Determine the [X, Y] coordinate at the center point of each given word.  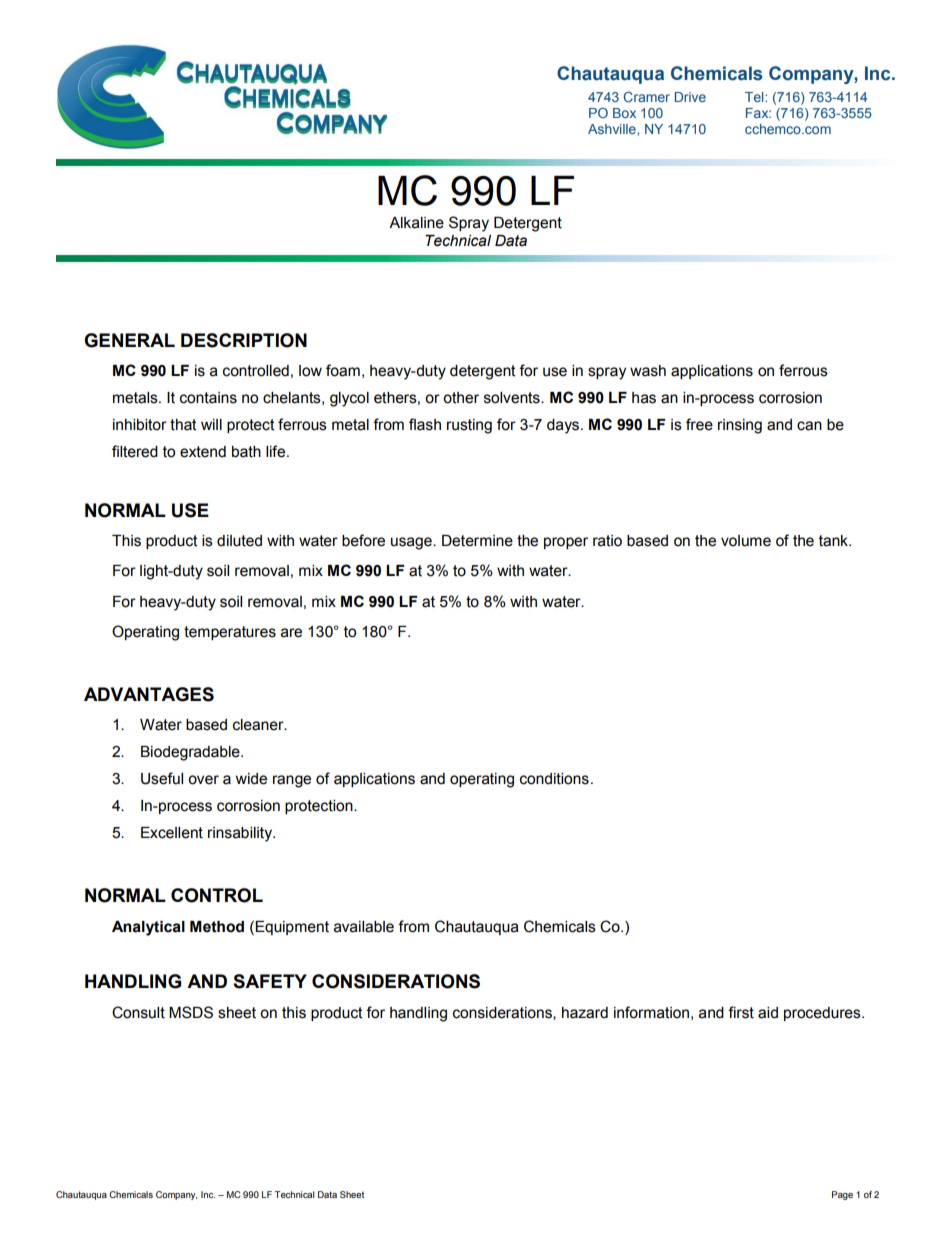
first [741, 1012]
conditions [554, 779]
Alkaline [416, 223]
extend [203, 452]
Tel [755, 97]
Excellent [172, 833]
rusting [469, 426]
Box [624, 113]
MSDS [191, 1012]
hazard [585, 1013]
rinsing [740, 426]
